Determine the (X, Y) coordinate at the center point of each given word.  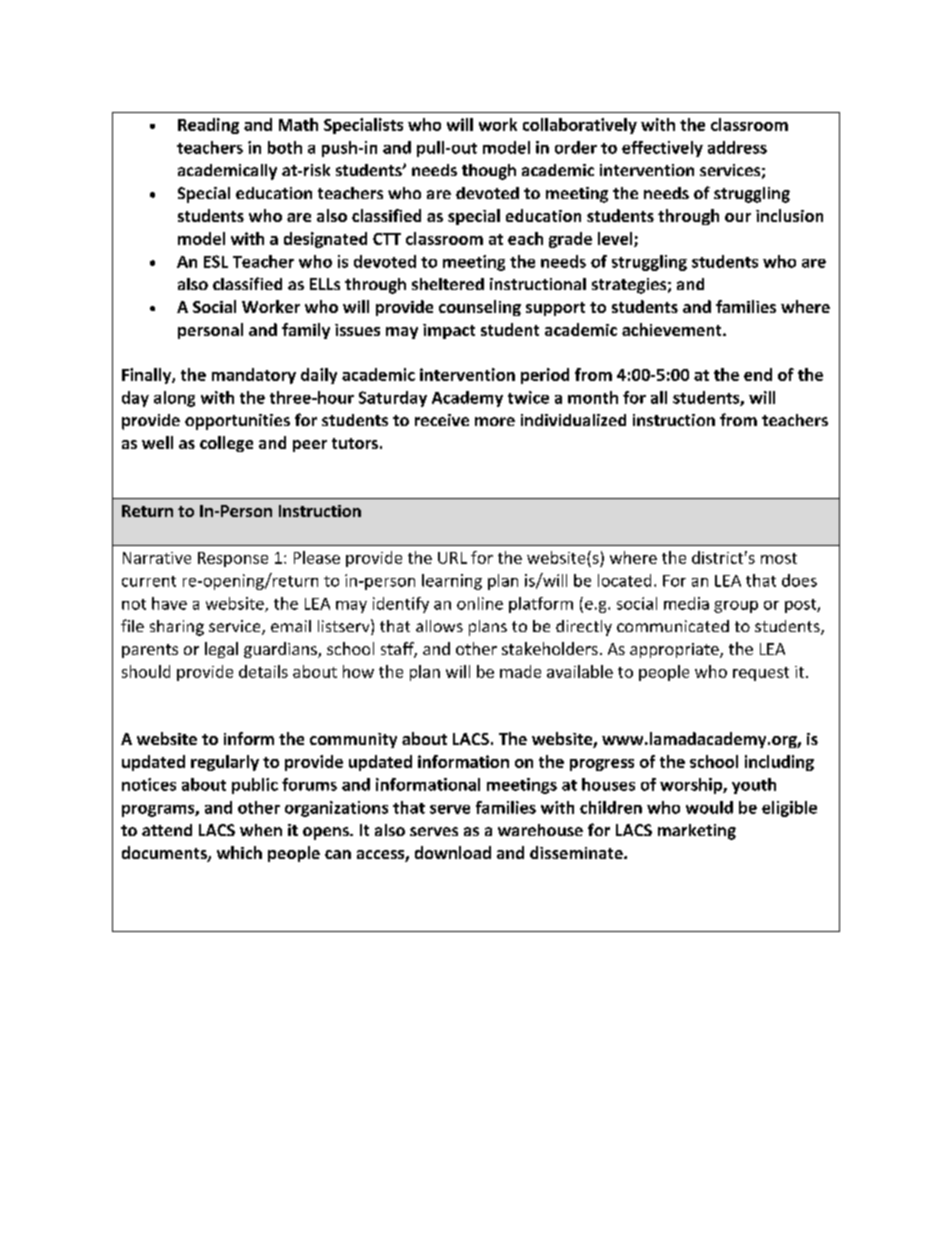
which (239, 852)
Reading (208, 126)
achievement (673, 329)
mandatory (254, 376)
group (736, 607)
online (480, 603)
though (489, 172)
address (737, 147)
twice (528, 397)
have (169, 603)
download (453, 852)
